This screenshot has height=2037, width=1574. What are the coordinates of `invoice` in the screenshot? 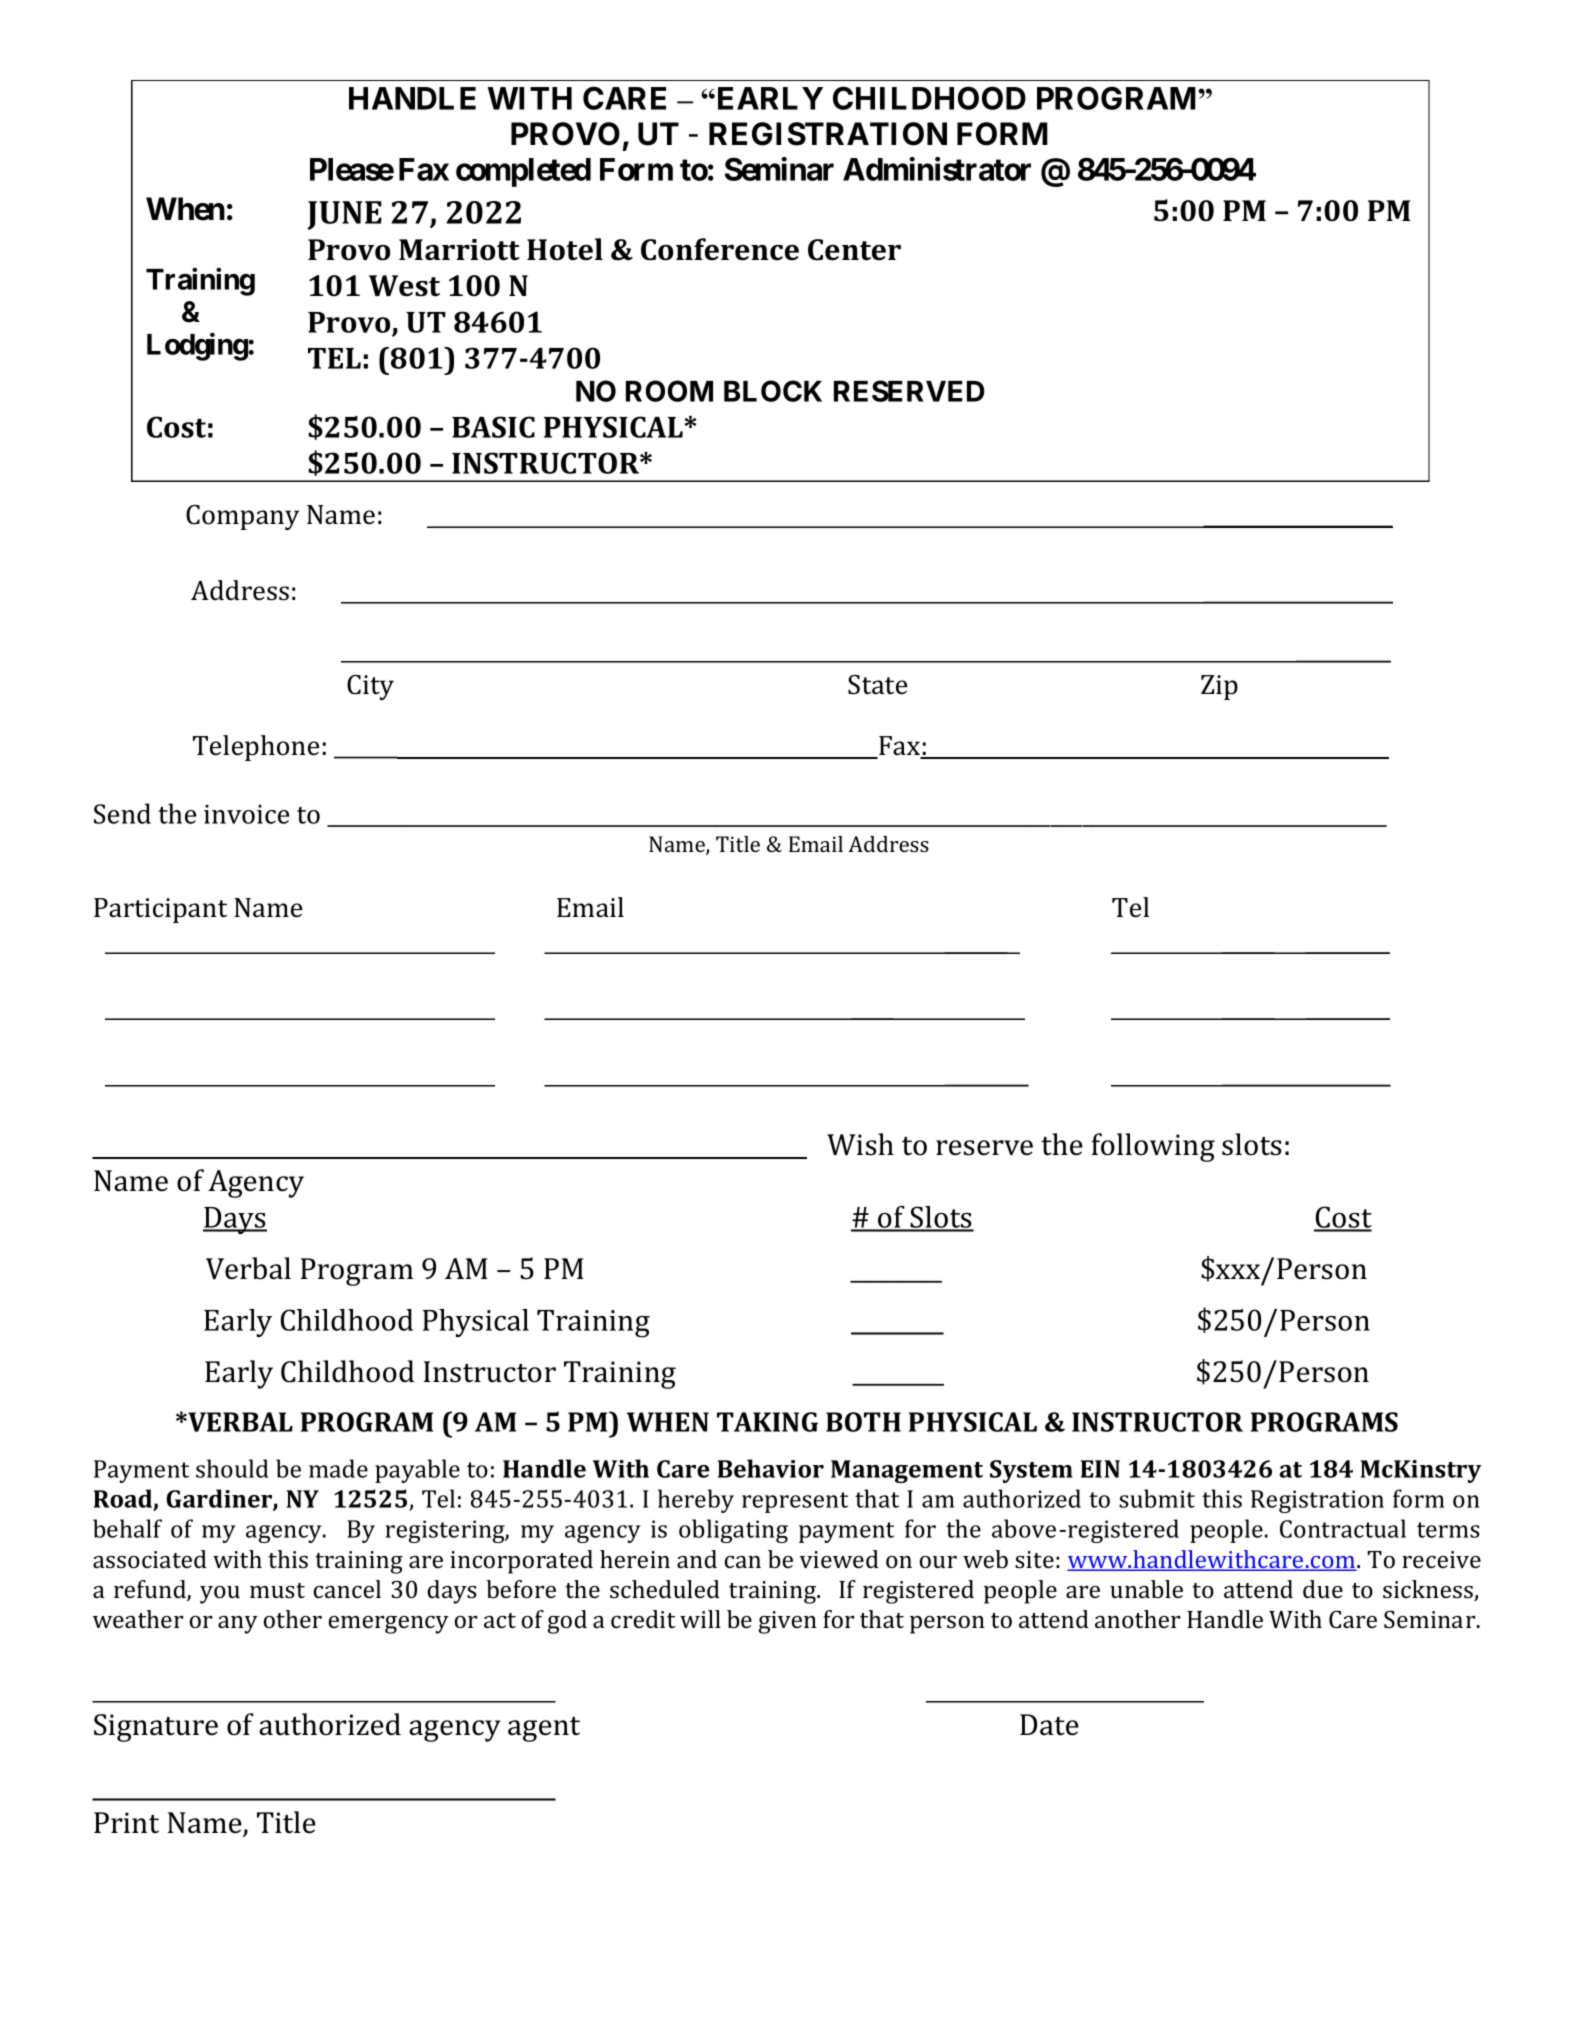 It's located at (246, 814).
